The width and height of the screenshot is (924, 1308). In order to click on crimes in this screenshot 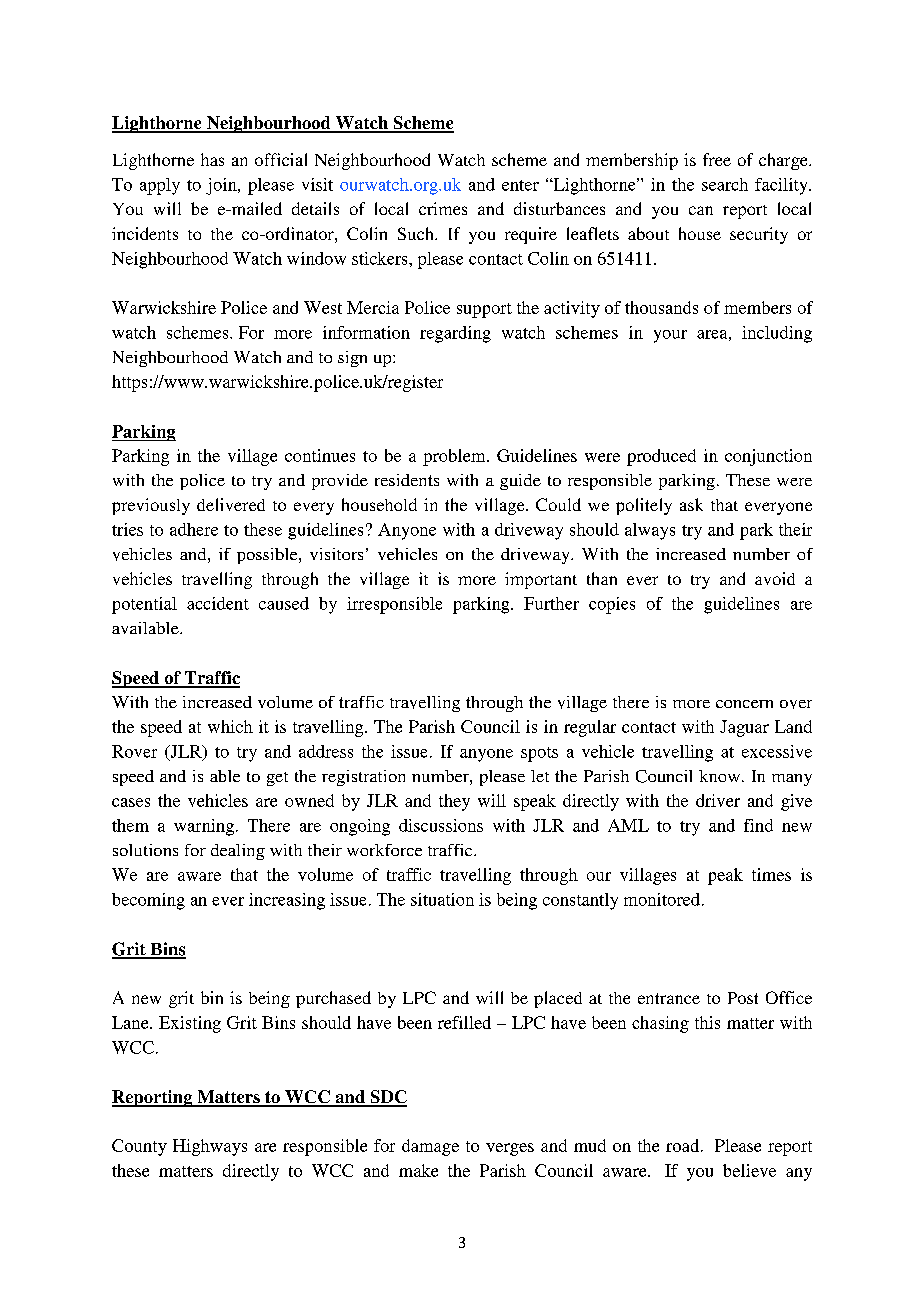, I will do `click(443, 208)`.
